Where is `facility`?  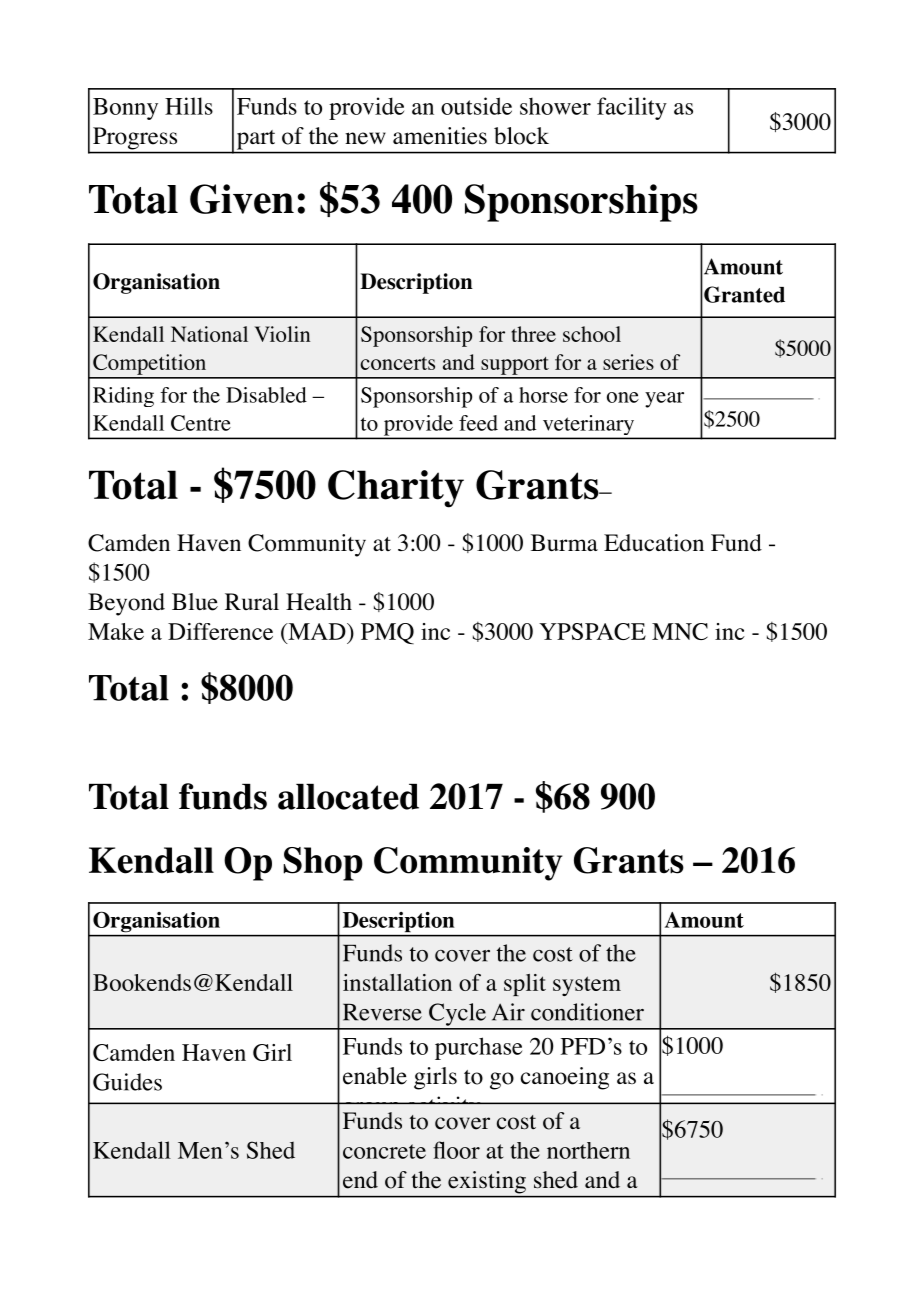 facility is located at coordinates (632, 108).
